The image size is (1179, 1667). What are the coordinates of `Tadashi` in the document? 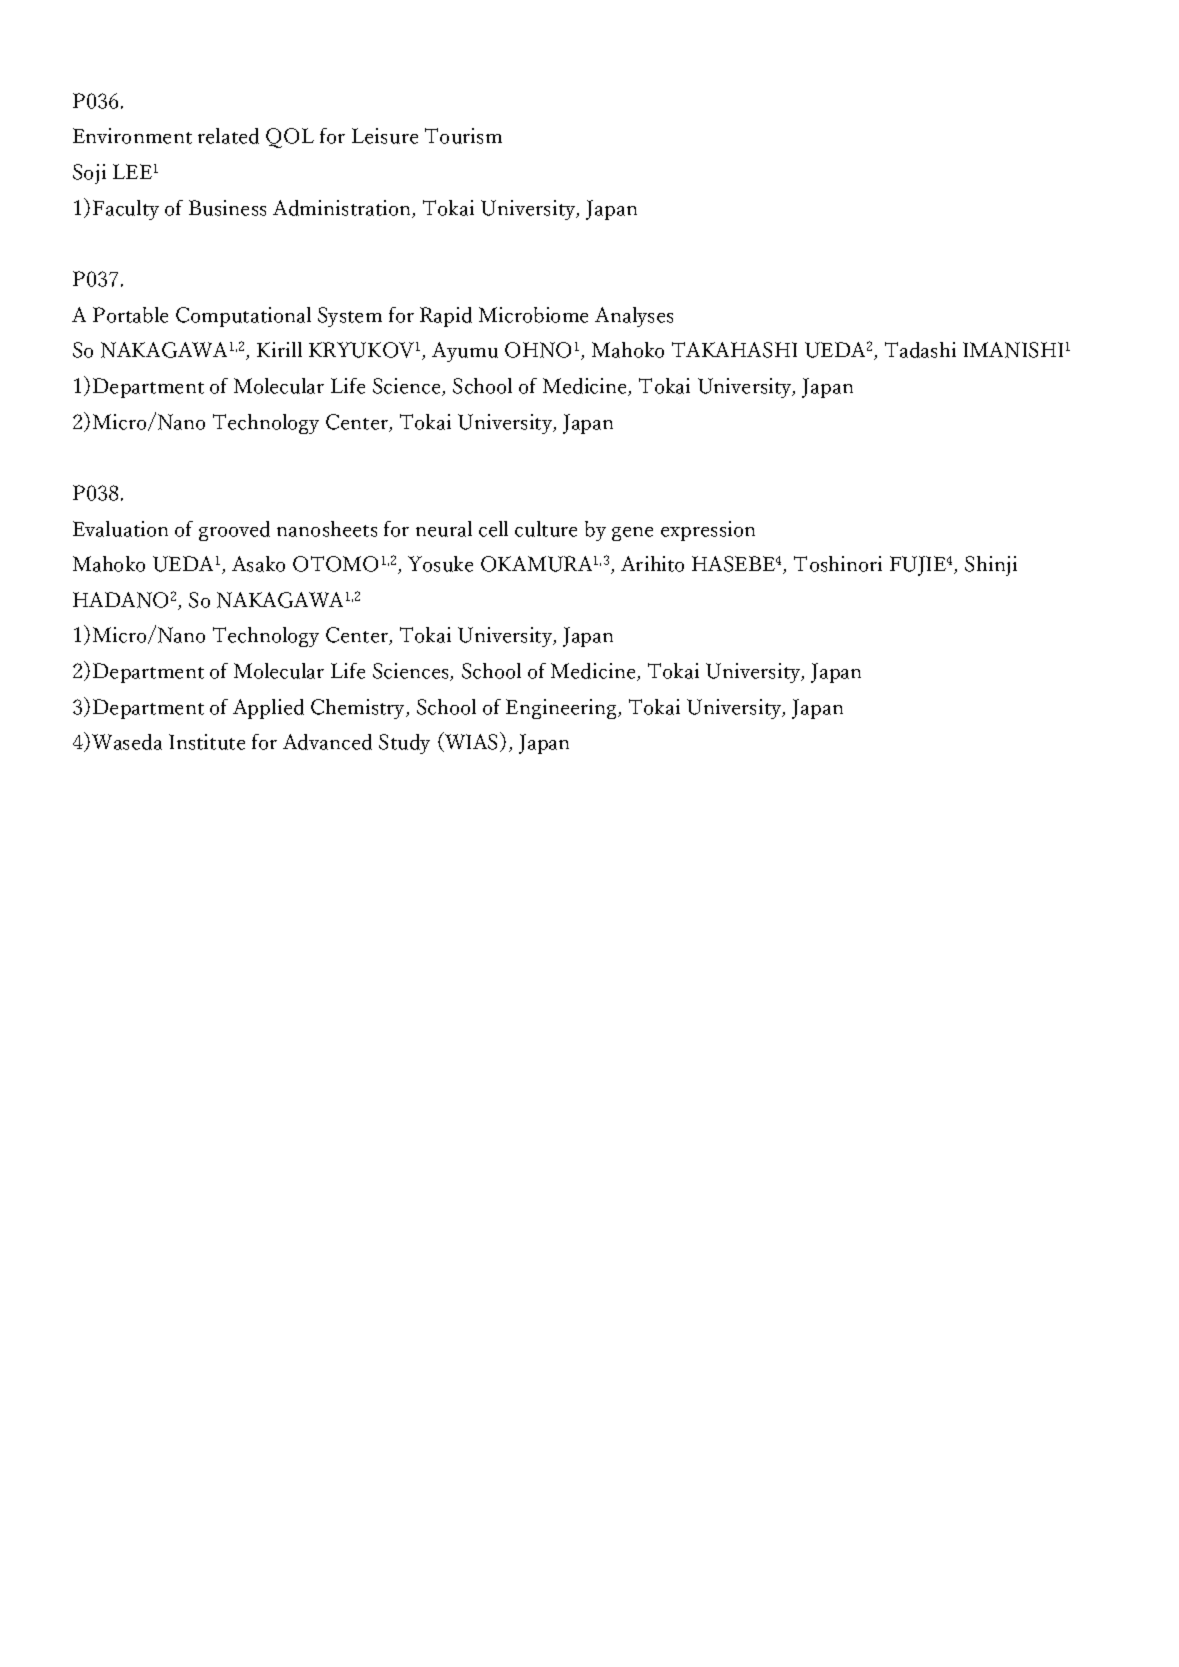 It's located at (920, 350).
